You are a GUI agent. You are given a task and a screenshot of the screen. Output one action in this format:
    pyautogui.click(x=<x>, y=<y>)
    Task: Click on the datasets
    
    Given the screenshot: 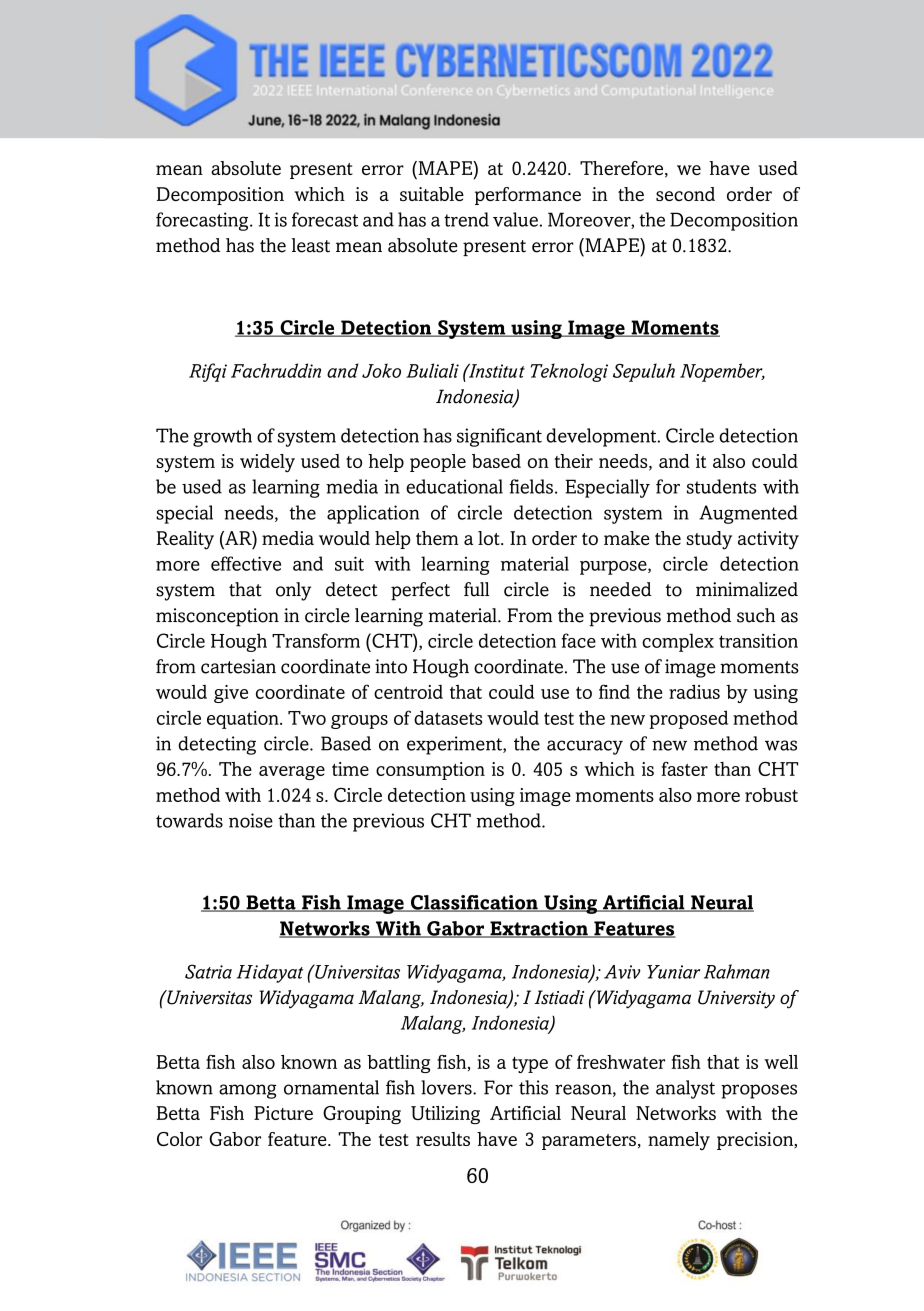 What is the action you would take?
    pyautogui.click(x=448, y=717)
